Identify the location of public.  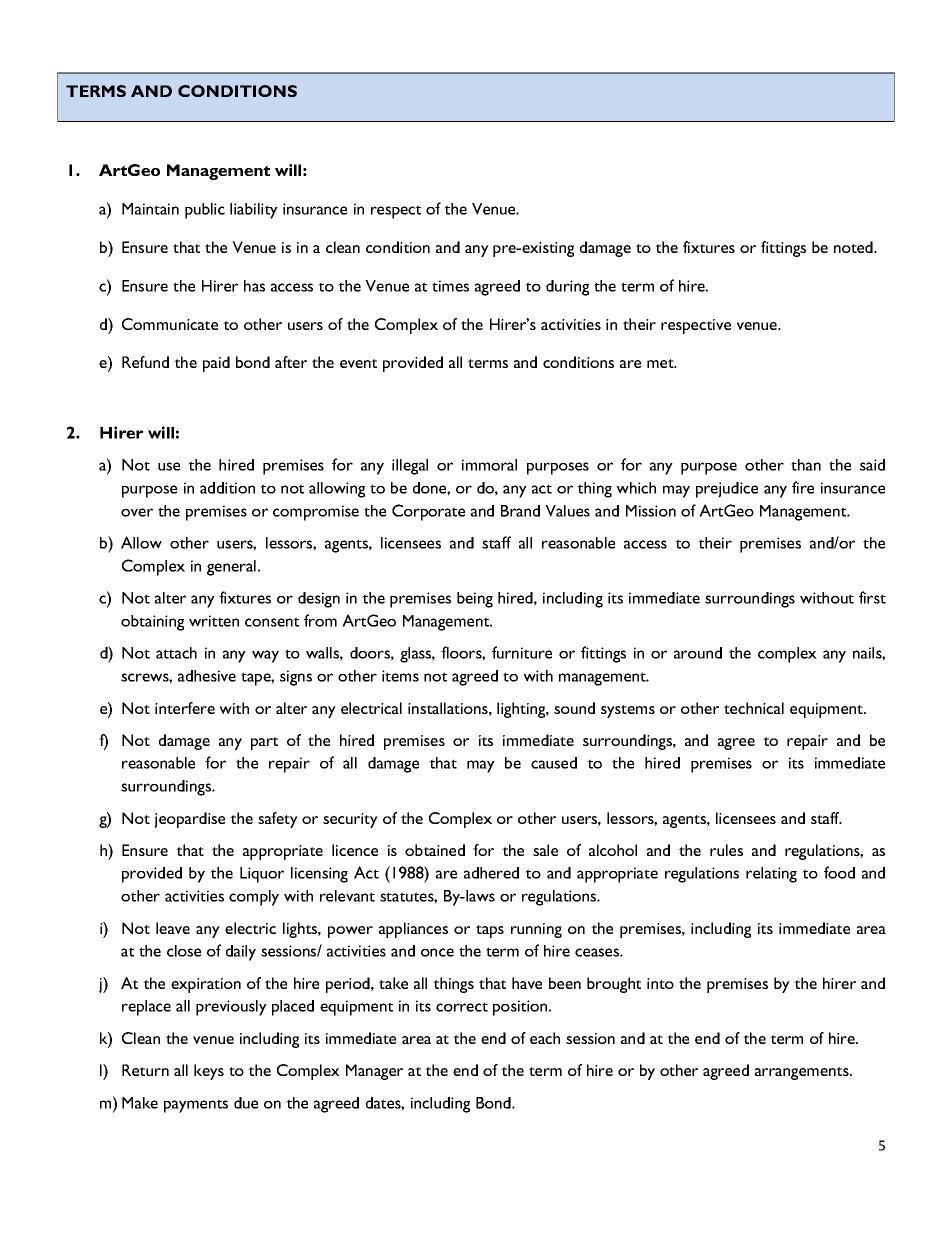
(205, 211).
